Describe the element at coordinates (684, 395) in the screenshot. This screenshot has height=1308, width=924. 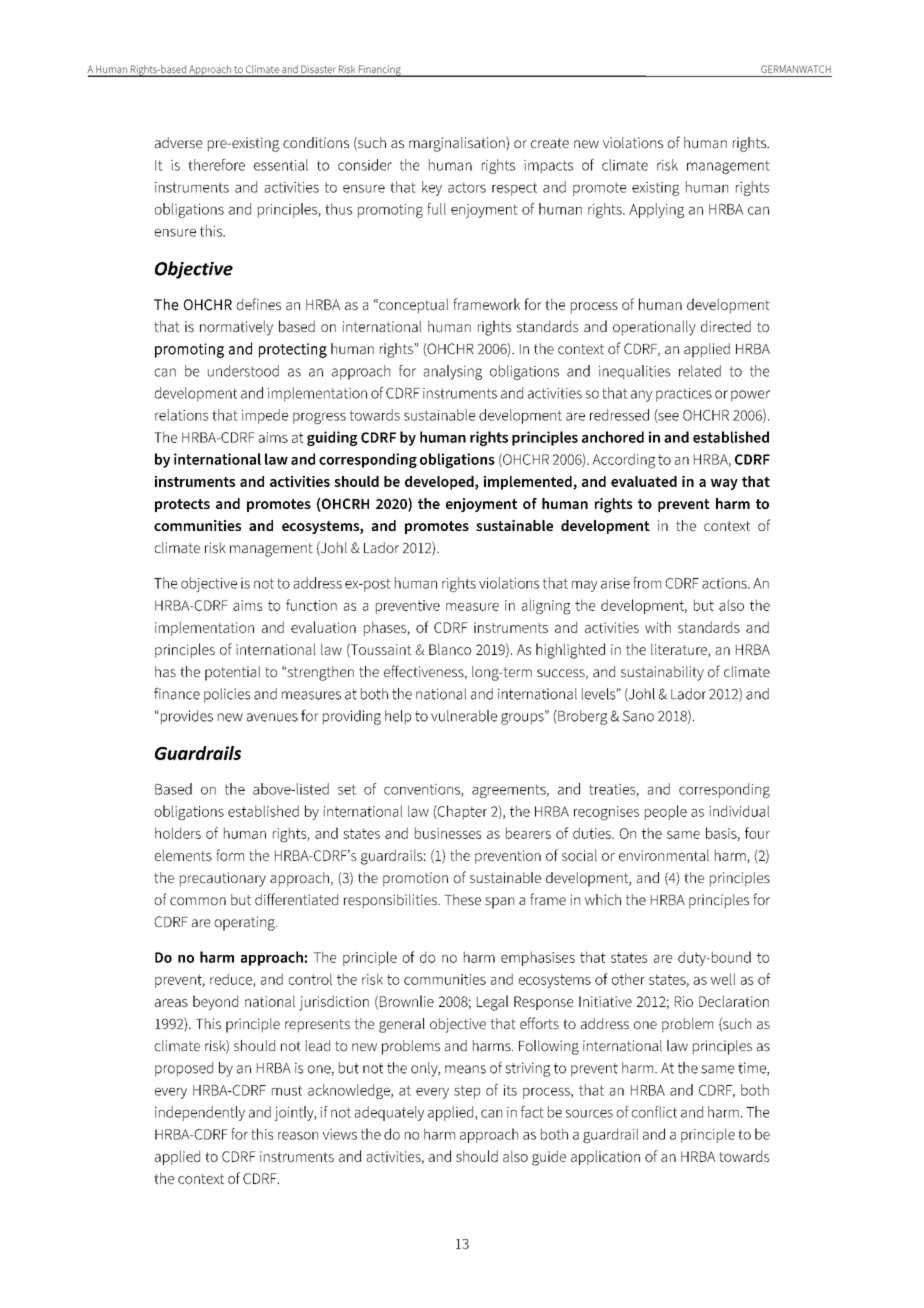
I see `practices` at that location.
